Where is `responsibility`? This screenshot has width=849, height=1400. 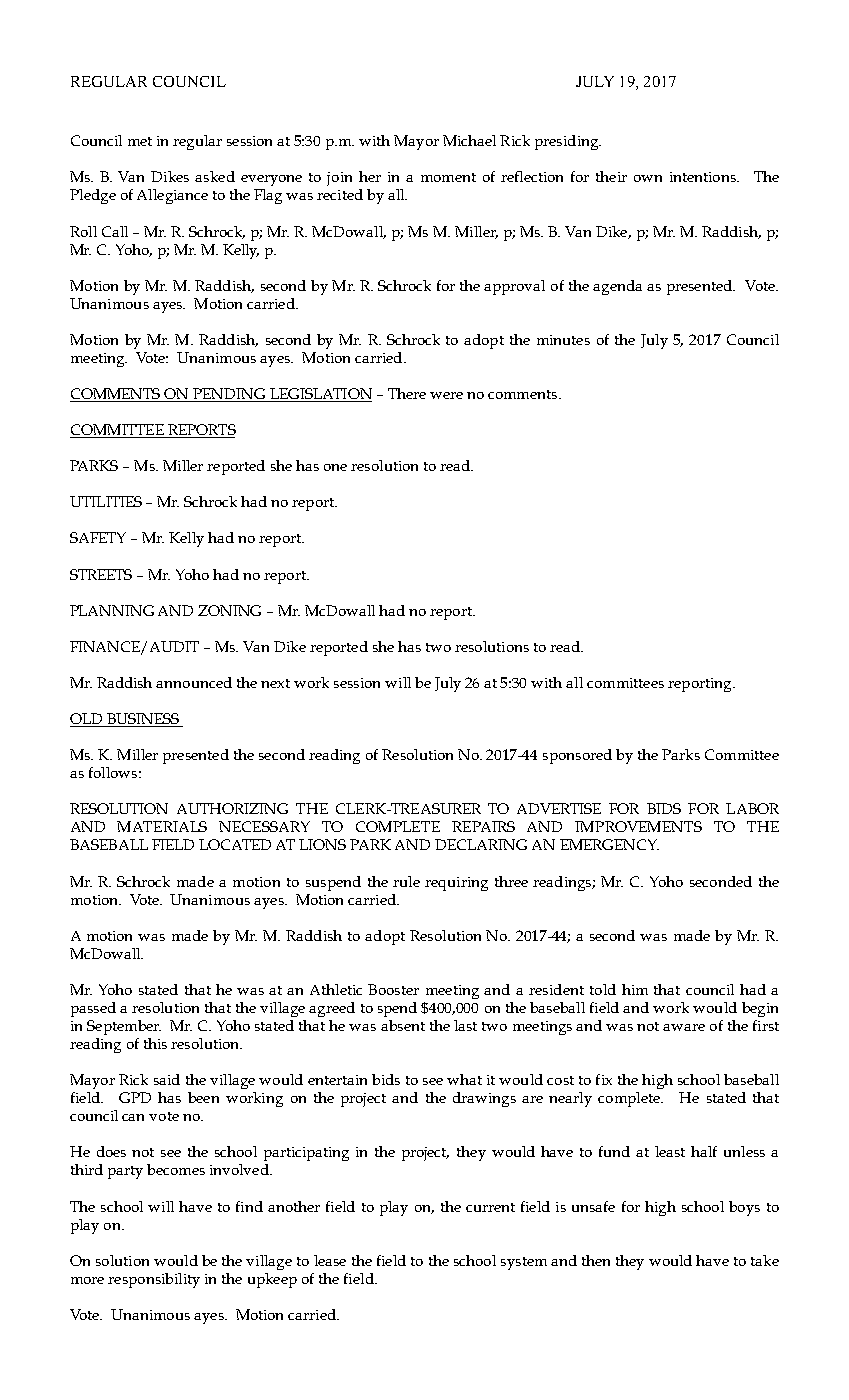
responsibility is located at coordinates (154, 1280).
